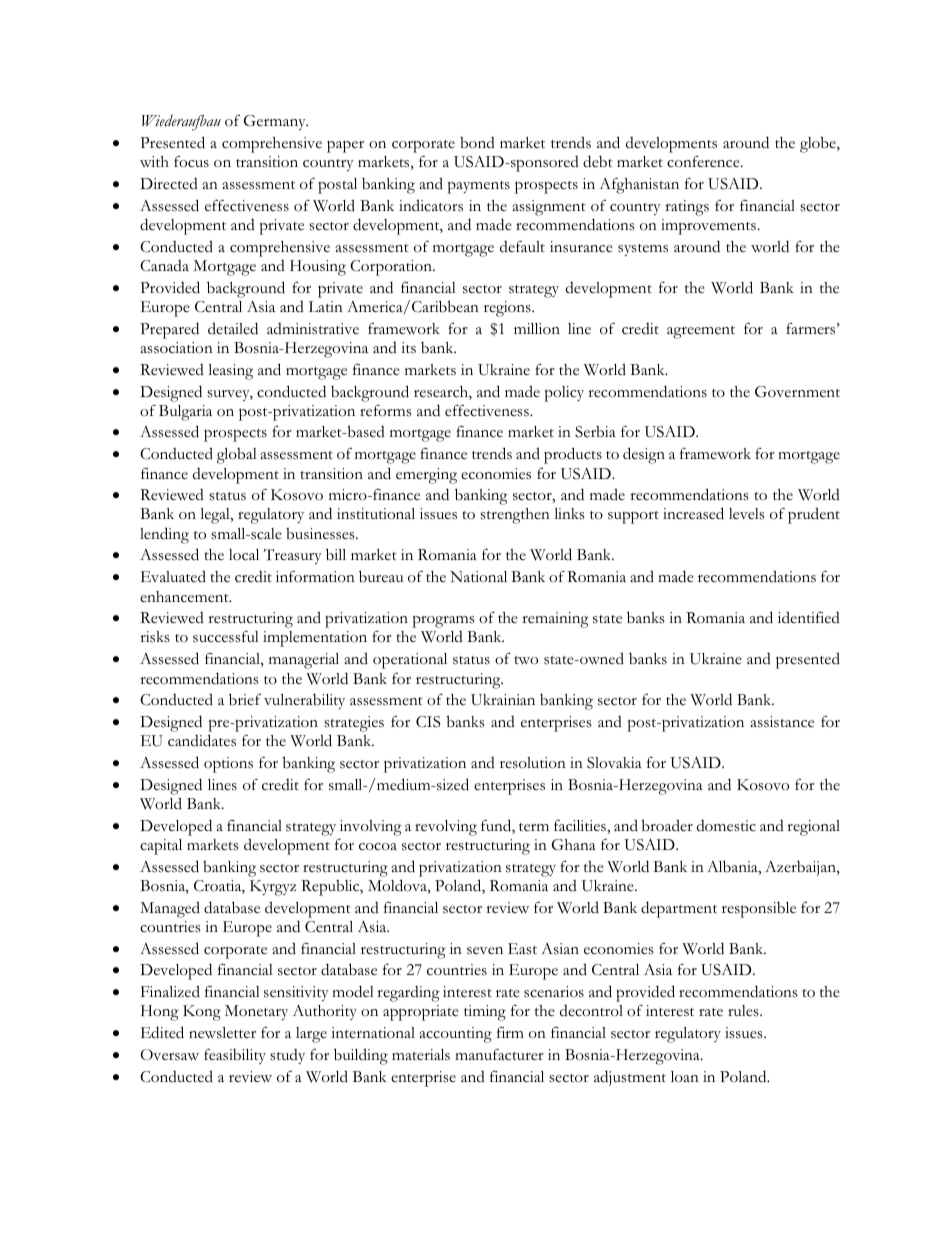 The image size is (952, 1233). Describe the element at coordinates (477, 143) in the screenshot. I see `bond` at that location.
